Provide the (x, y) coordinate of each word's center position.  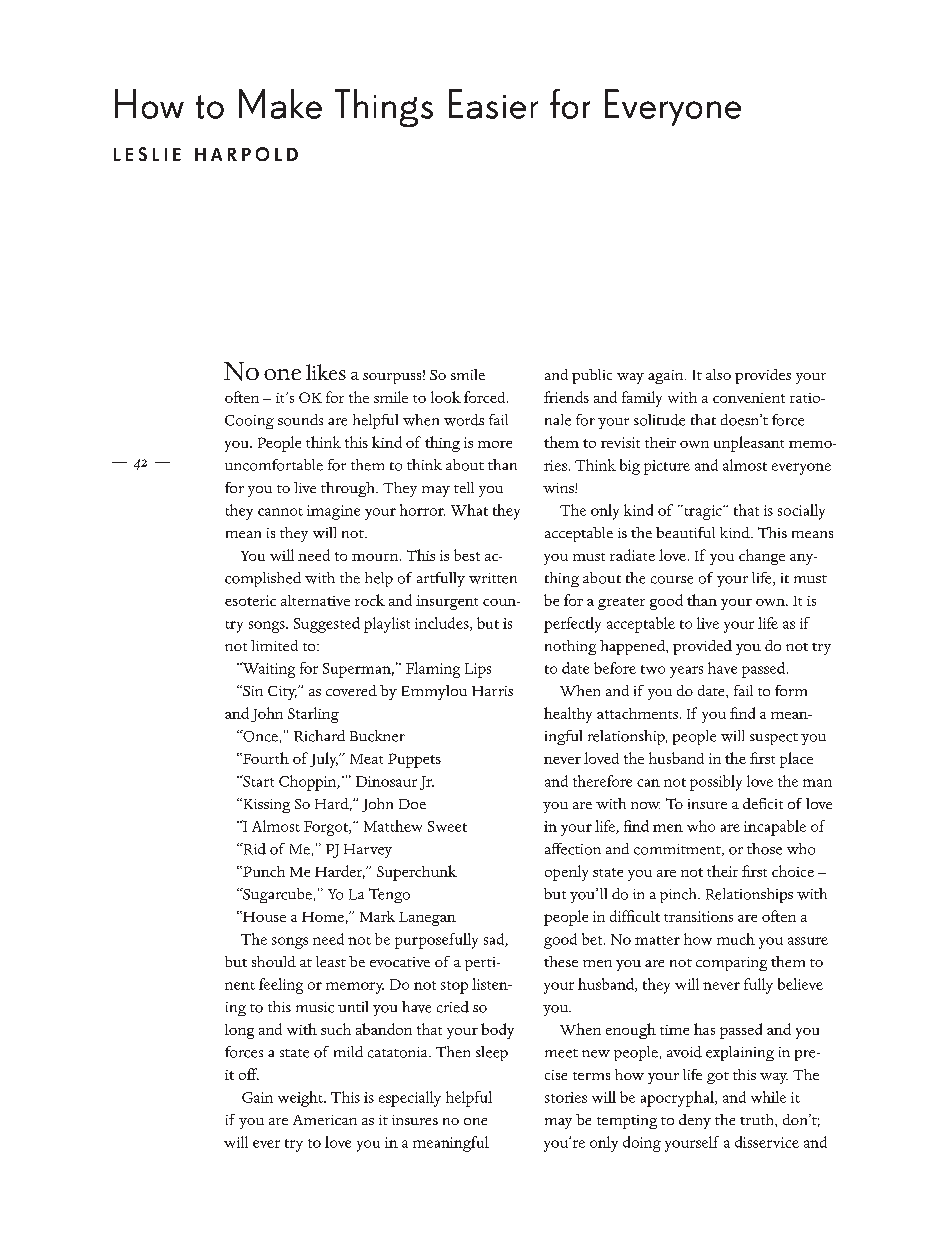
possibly (716, 783)
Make (280, 104)
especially (410, 1099)
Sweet (447, 826)
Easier (493, 104)
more (495, 444)
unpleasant (749, 444)
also (718, 374)
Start (257, 781)
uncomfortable (274, 465)
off (249, 1074)
